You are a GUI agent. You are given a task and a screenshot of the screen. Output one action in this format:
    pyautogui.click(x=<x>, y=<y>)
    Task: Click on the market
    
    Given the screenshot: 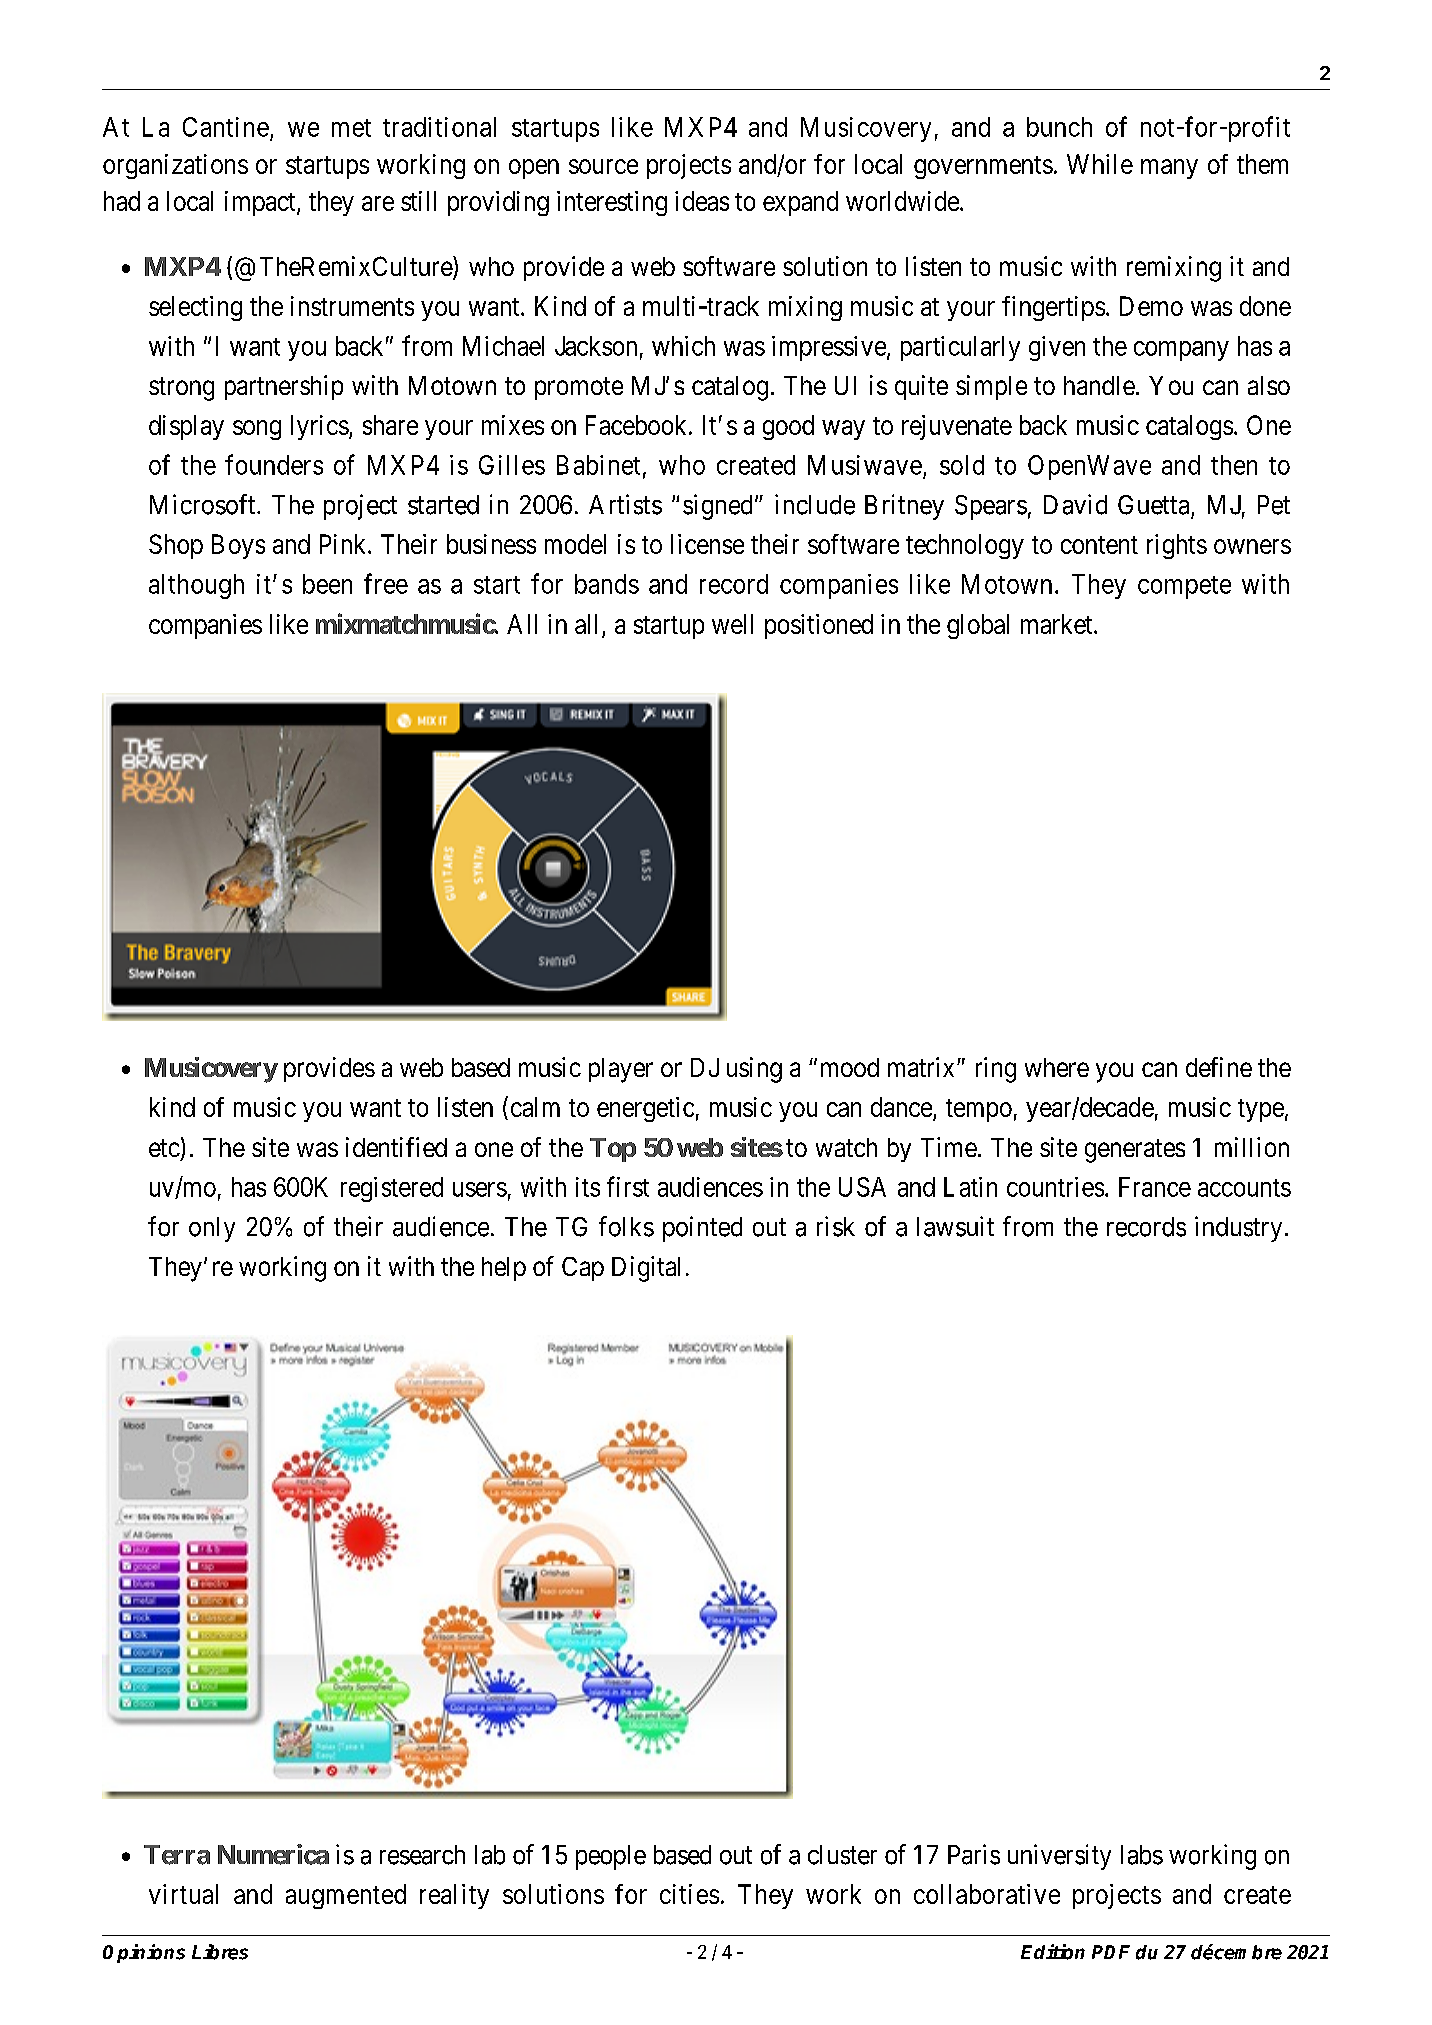 What is the action you would take?
    pyautogui.click(x=1058, y=624)
